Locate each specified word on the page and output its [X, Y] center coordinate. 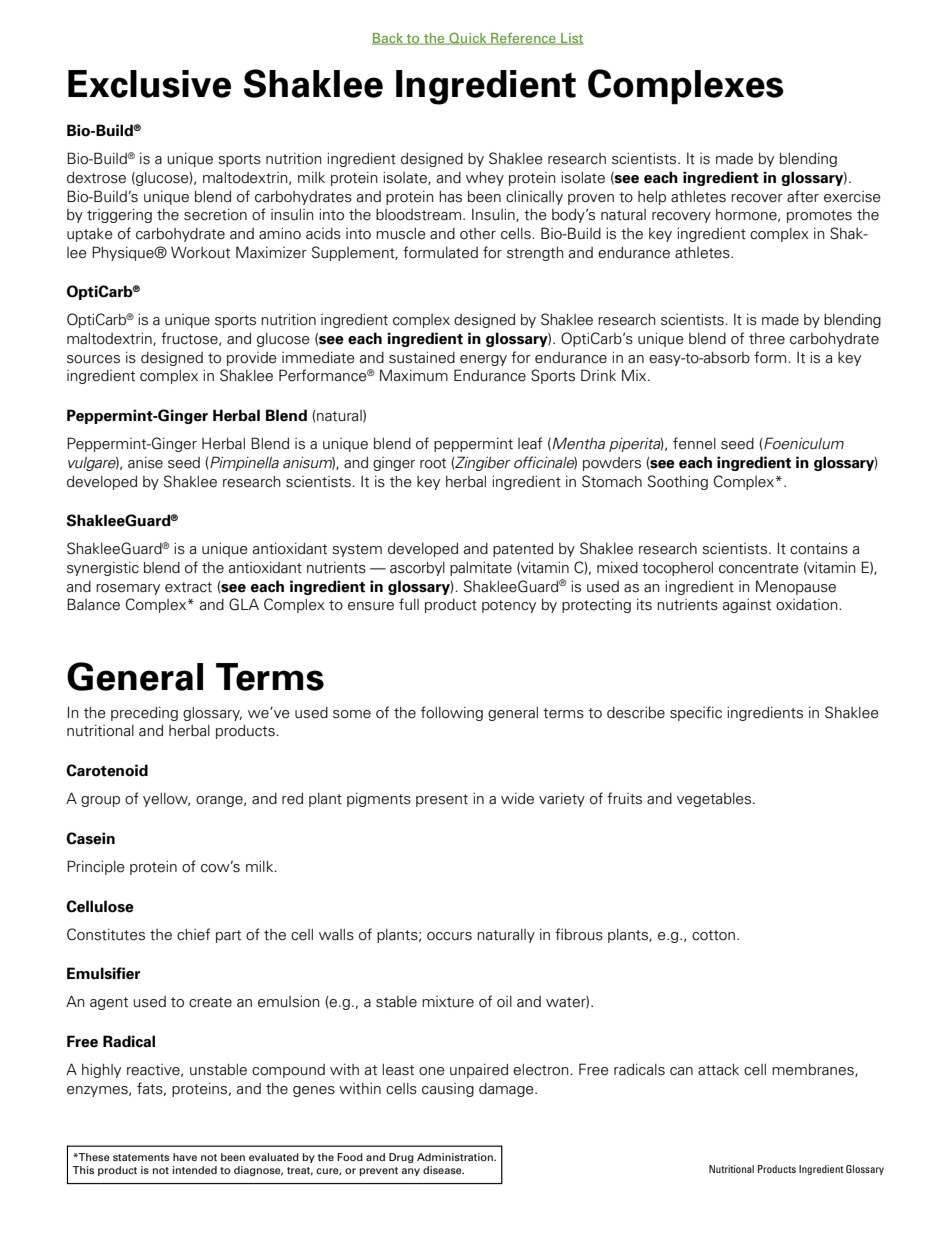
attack [718, 1070]
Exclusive [149, 84]
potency [509, 606]
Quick [468, 38]
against [747, 605]
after [803, 196]
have [185, 1157]
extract [188, 587]
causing [448, 1090]
